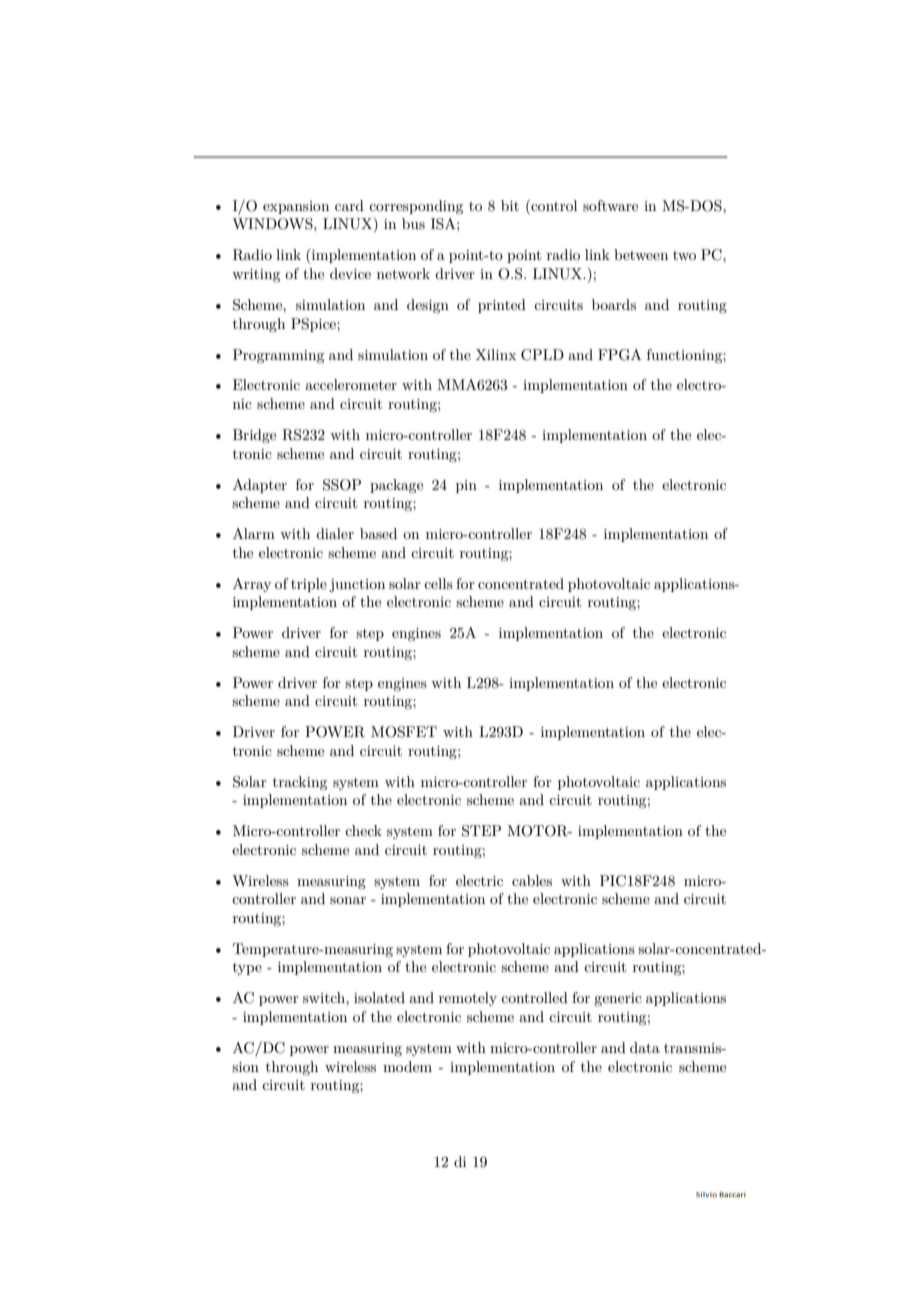 This page has width=924, height=1308. Describe the element at coordinates (309, 585) in the page. I see `triple` at that location.
